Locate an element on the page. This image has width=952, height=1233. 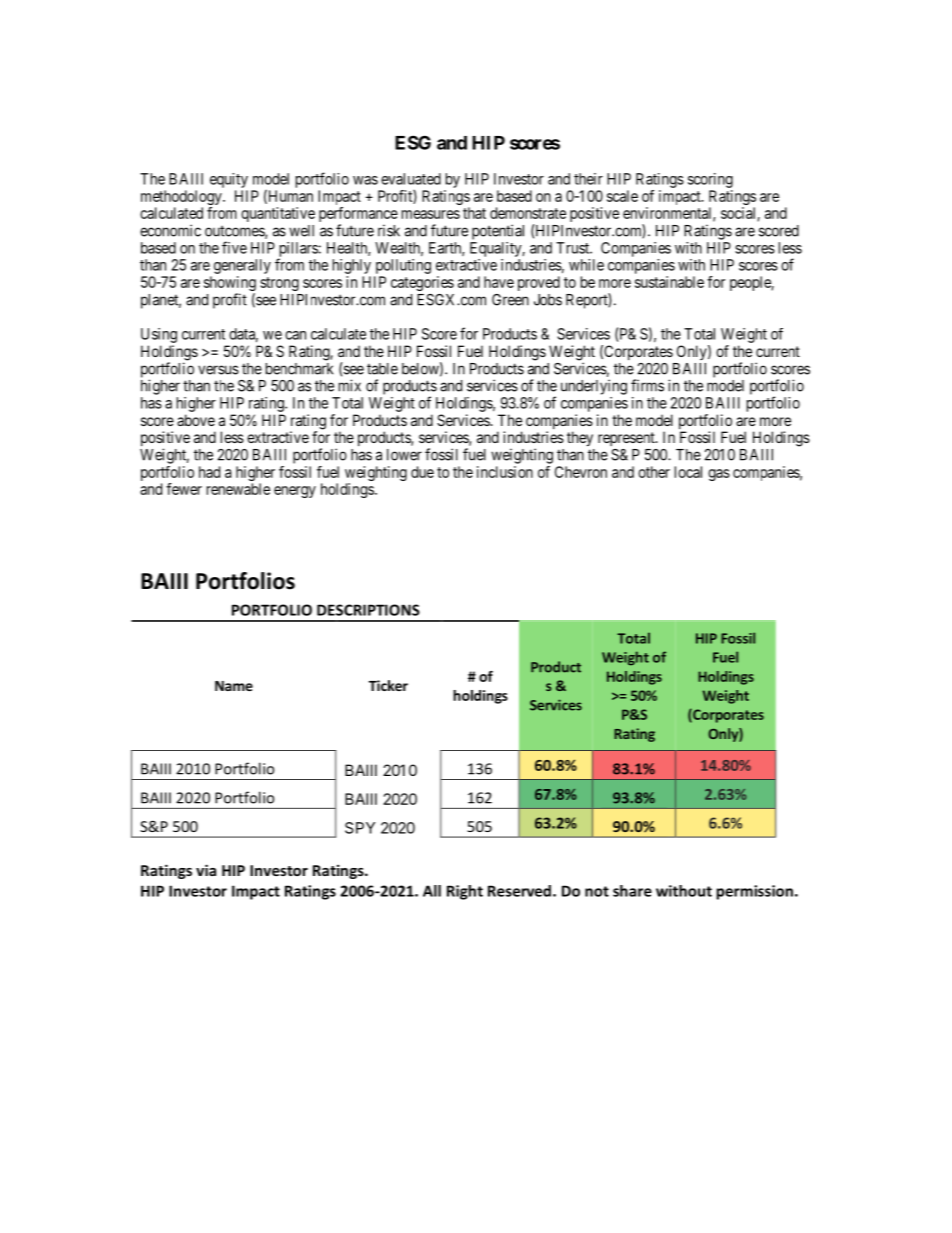
due is located at coordinates (422, 472).
